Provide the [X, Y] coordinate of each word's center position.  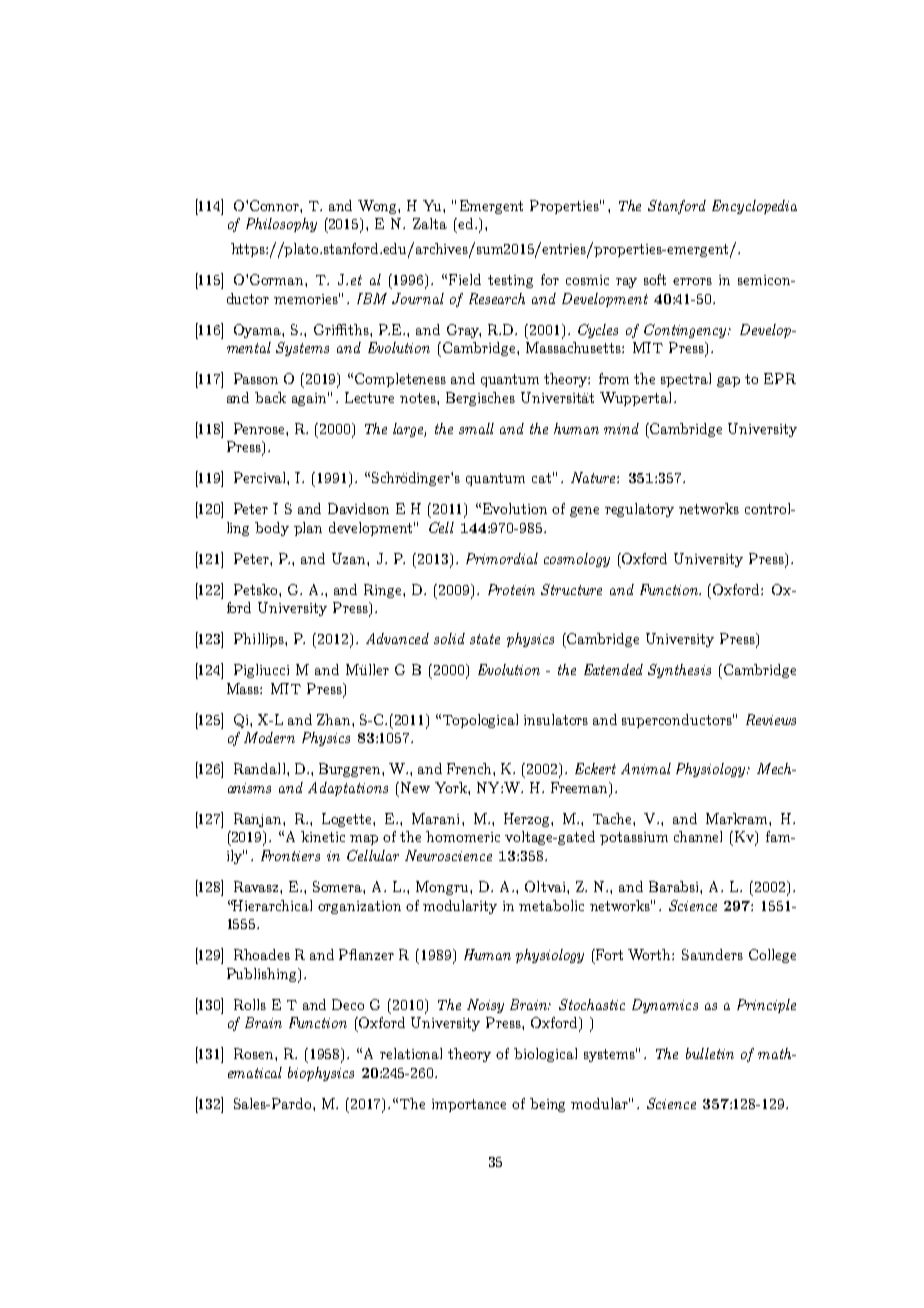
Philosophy [281, 225]
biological [545, 1055]
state [485, 639]
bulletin [710, 1053]
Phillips [260, 640]
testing [510, 281]
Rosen [255, 1053]
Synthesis [679, 671]
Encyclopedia [754, 207]
